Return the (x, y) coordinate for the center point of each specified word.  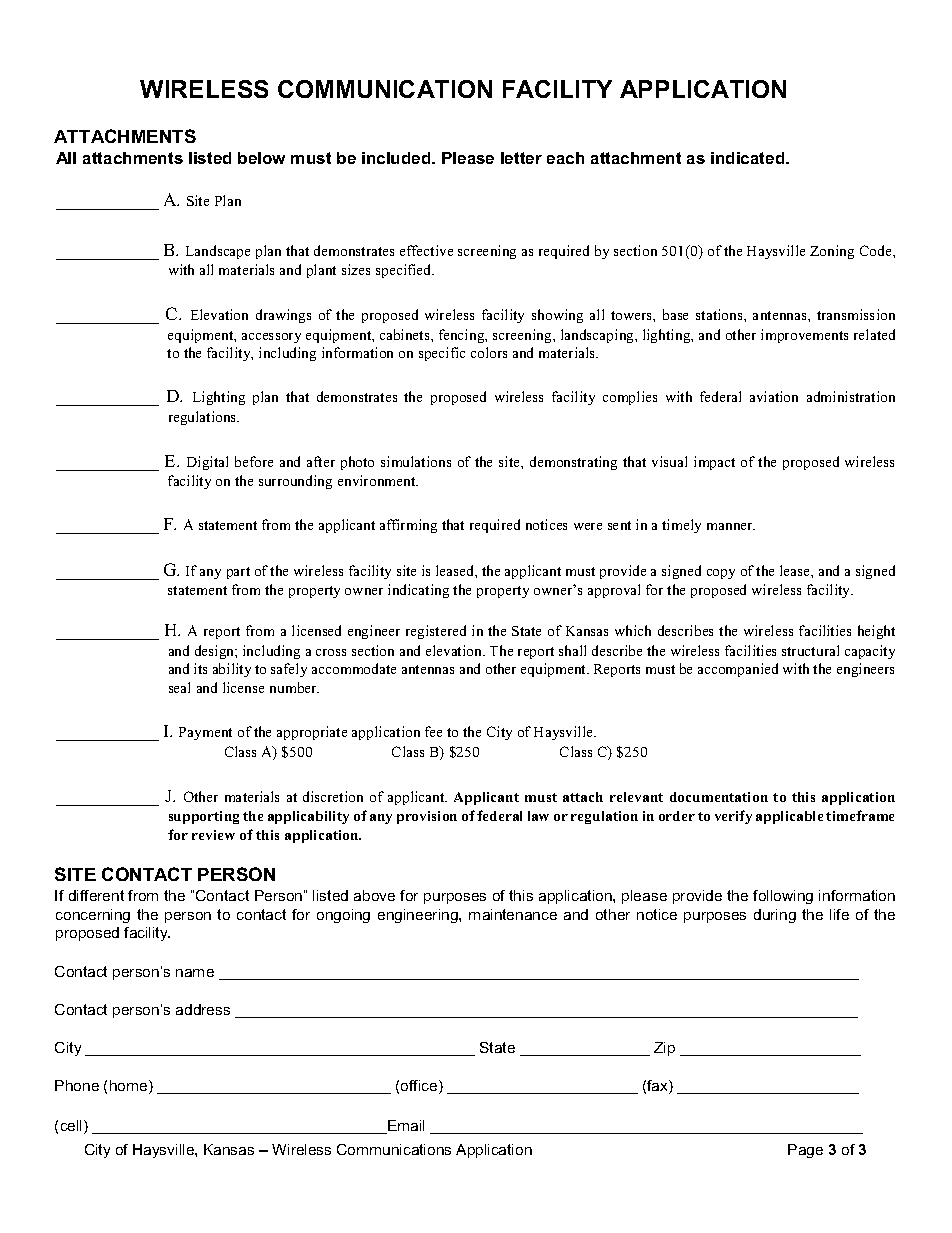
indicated (749, 158)
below (261, 158)
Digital (207, 463)
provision (427, 817)
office (420, 1087)
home (130, 1087)
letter (521, 158)
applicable (789, 817)
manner (731, 526)
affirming (408, 526)
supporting (204, 817)
